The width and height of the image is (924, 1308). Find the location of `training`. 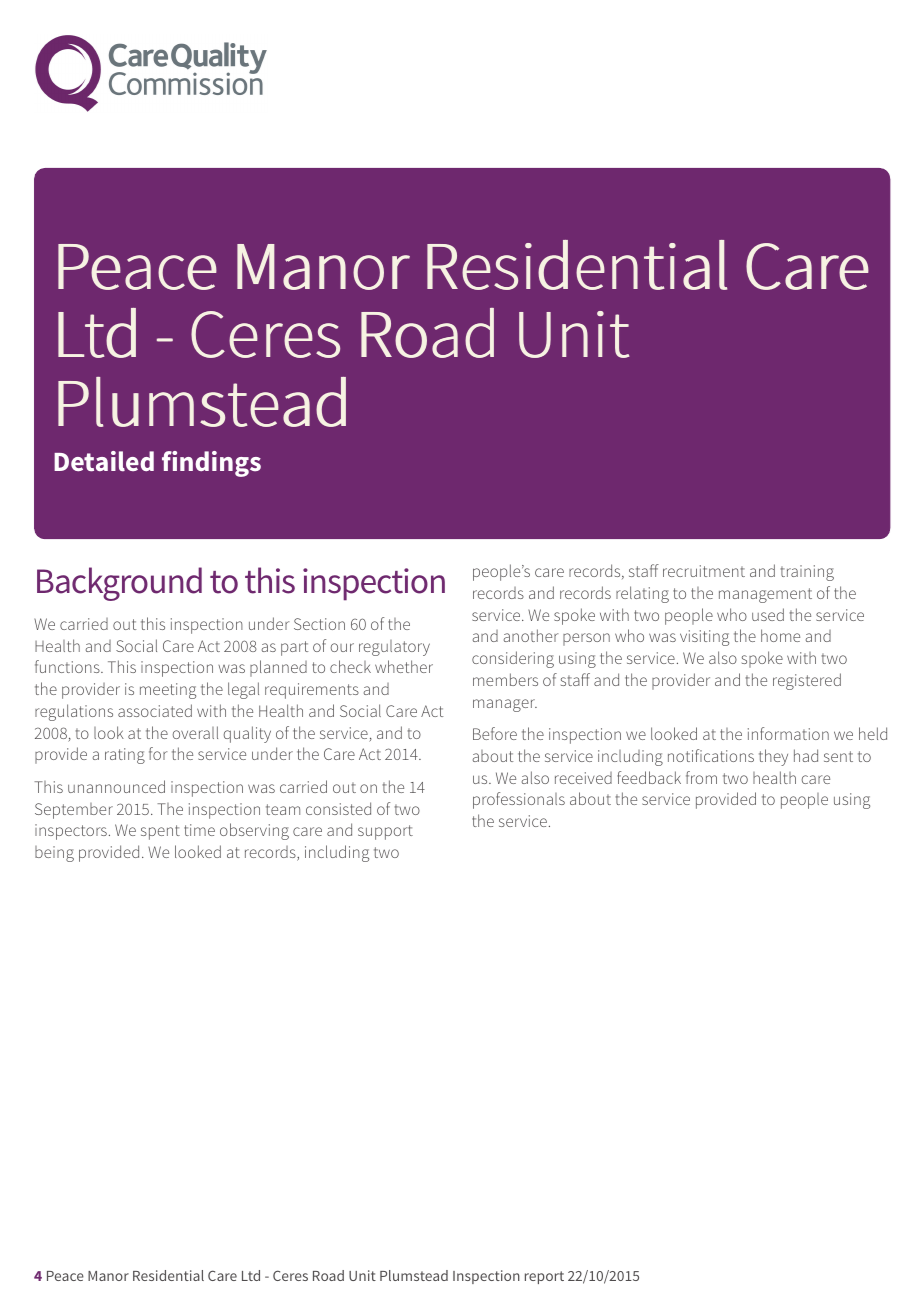

training is located at coordinates (807, 573).
